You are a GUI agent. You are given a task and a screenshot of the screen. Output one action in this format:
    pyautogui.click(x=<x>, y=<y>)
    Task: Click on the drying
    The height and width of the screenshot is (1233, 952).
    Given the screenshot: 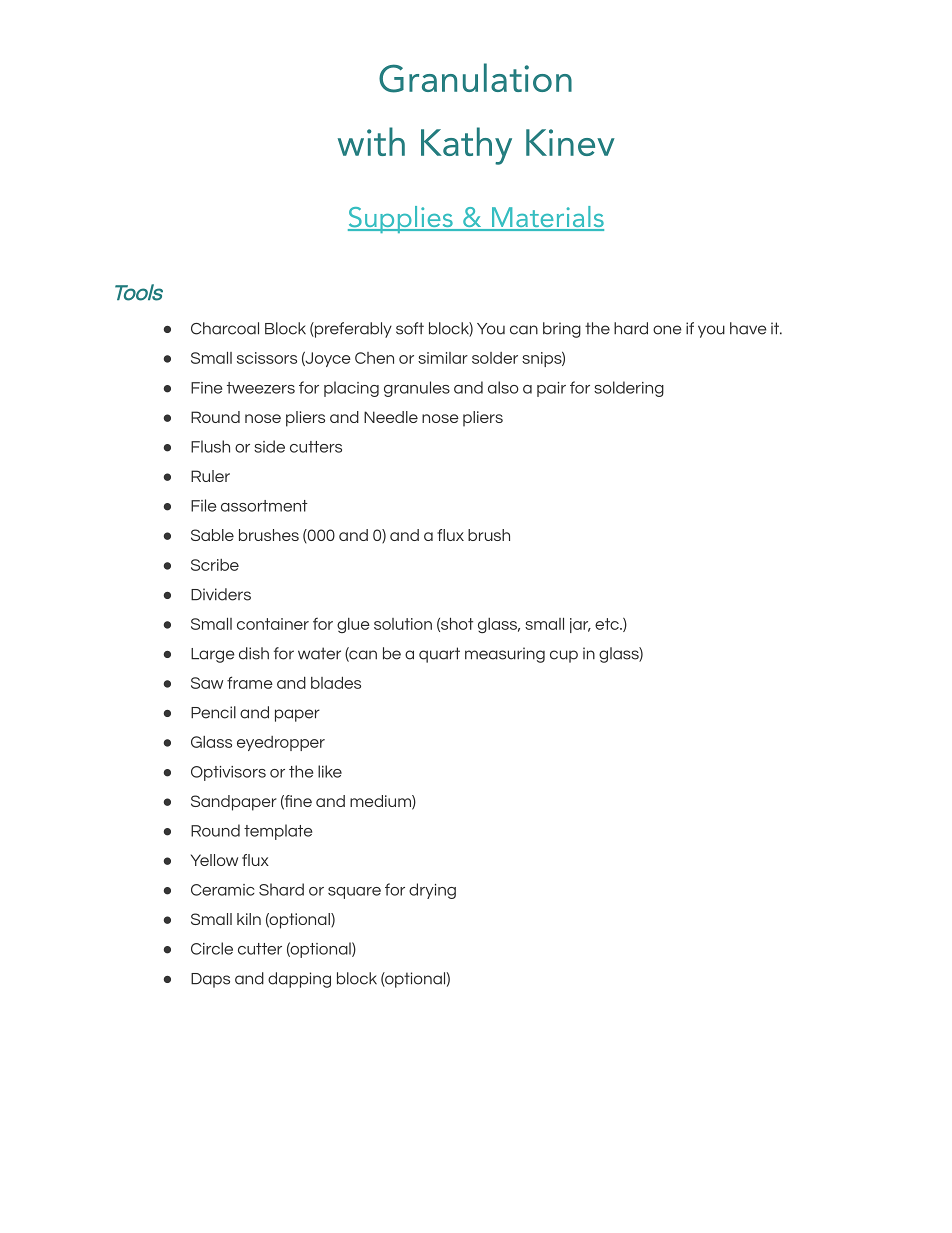 What is the action you would take?
    pyautogui.click(x=432, y=891)
